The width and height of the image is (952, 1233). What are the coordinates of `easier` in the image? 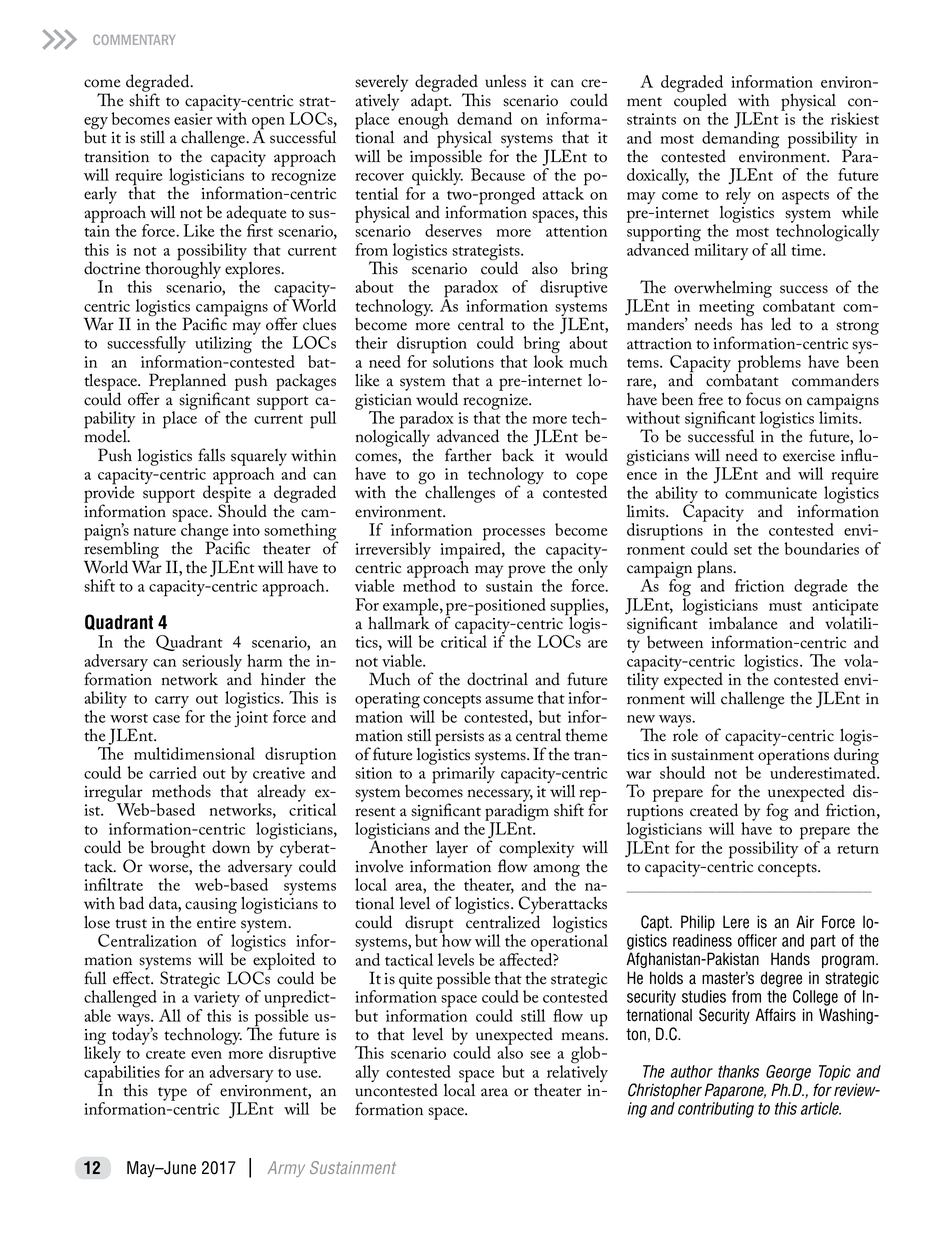 It's located at (193, 119).
